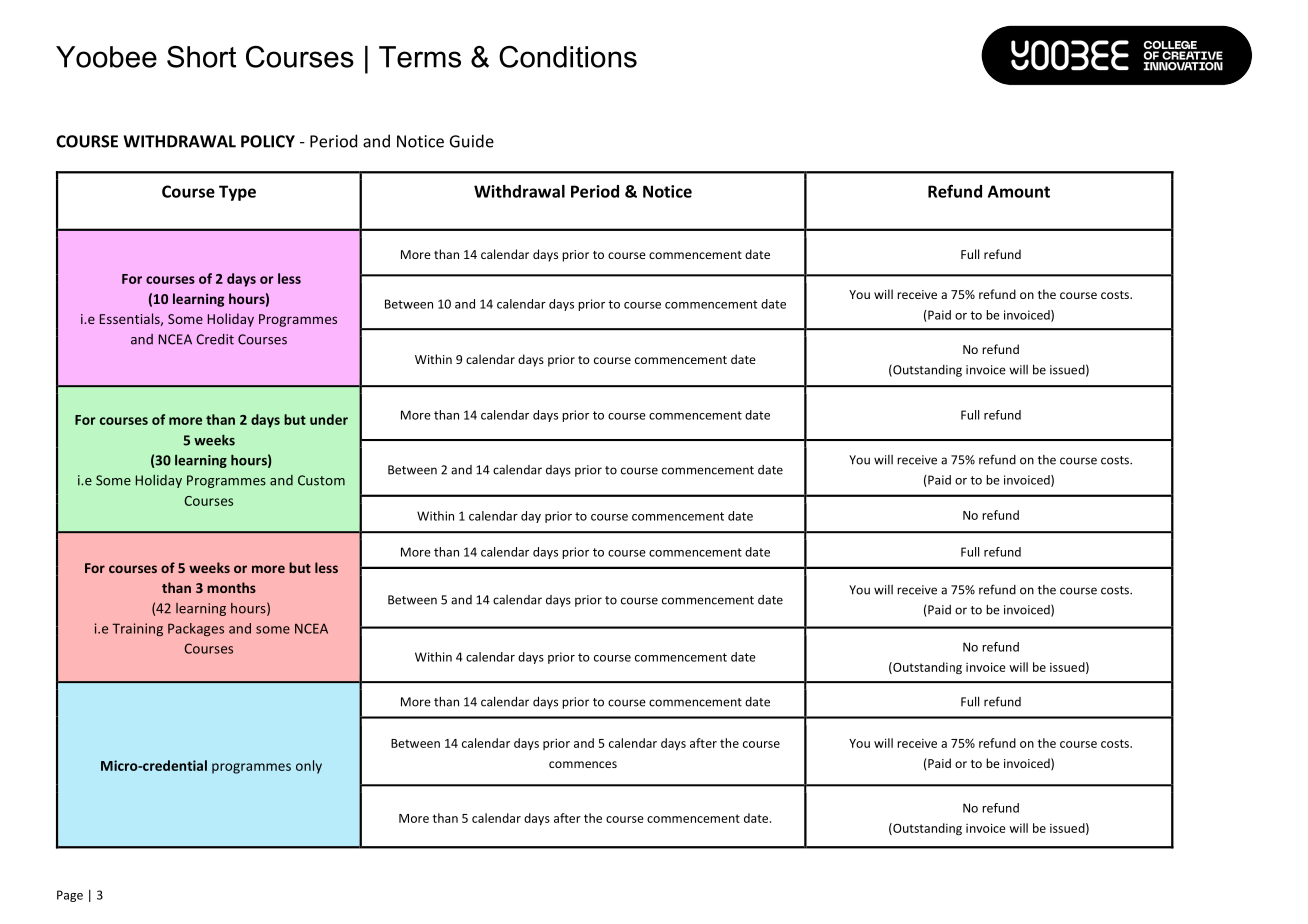 The image size is (1308, 924). What do you see at coordinates (583, 764) in the image?
I see `commences` at bounding box center [583, 764].
